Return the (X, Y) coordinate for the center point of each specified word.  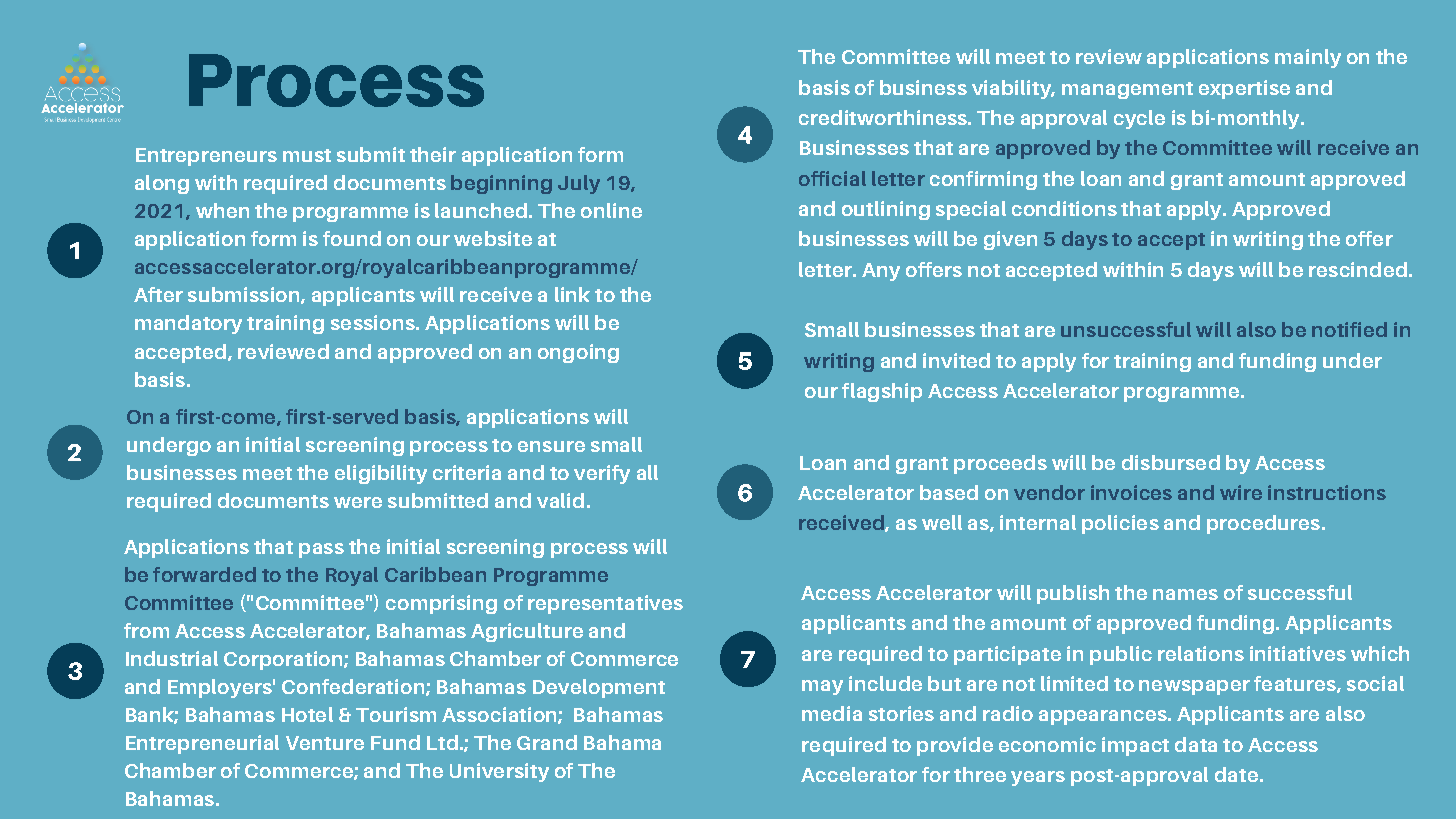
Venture (325, 743)
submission (245, 295)
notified (1349, 329)
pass (321, 550)
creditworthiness (884, 117)
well (942, 522)
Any (881, 272)
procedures (1263, 524)
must (307, 155)
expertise (1244, 89)
